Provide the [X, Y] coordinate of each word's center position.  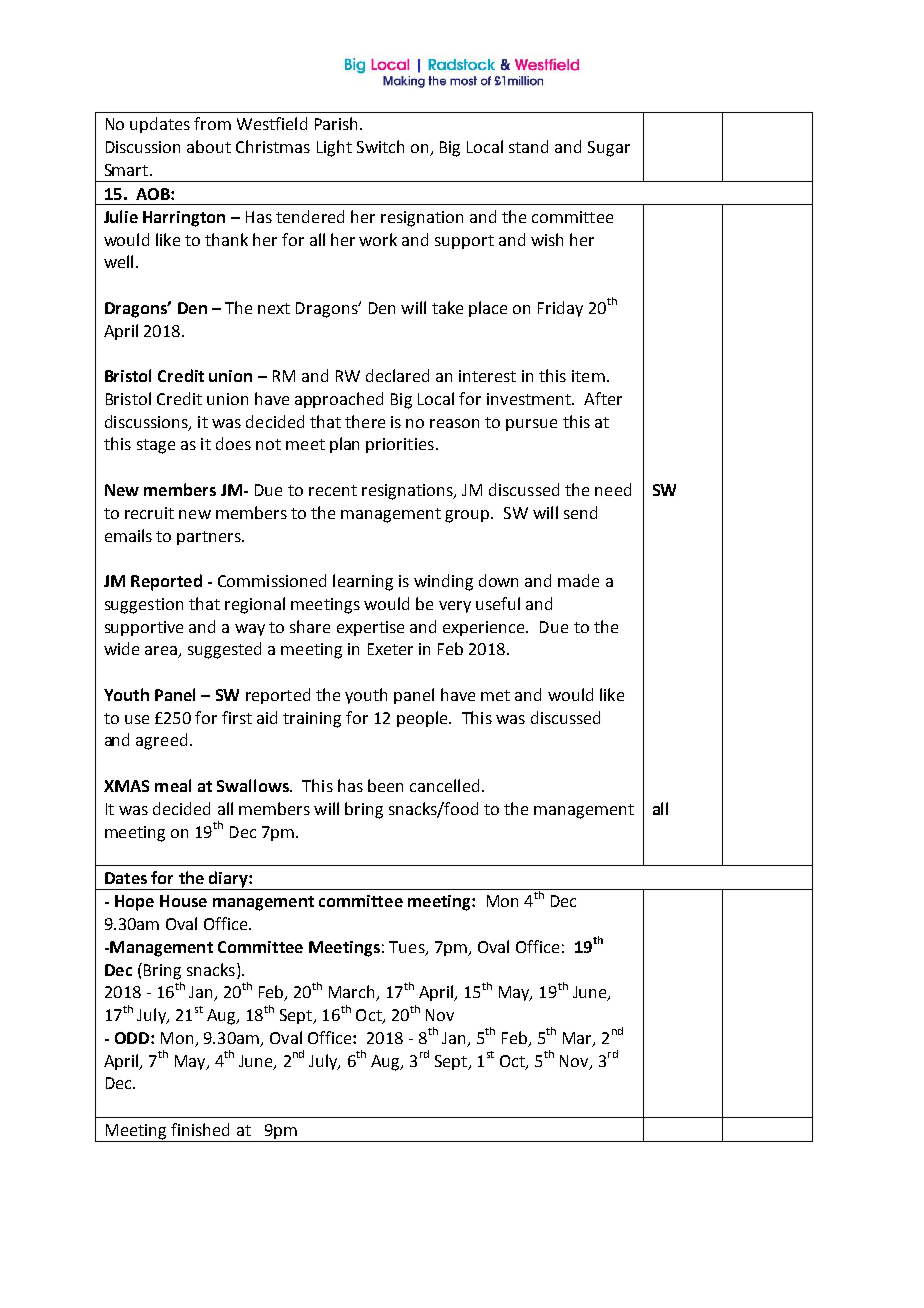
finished [200, 1129]
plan [344, 445]
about [209, 146]
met [495, 695]
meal [173, 785]
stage [156, 446]
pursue [531, 425]
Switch [380, 146]
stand [528, 146]
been [385, 785]
